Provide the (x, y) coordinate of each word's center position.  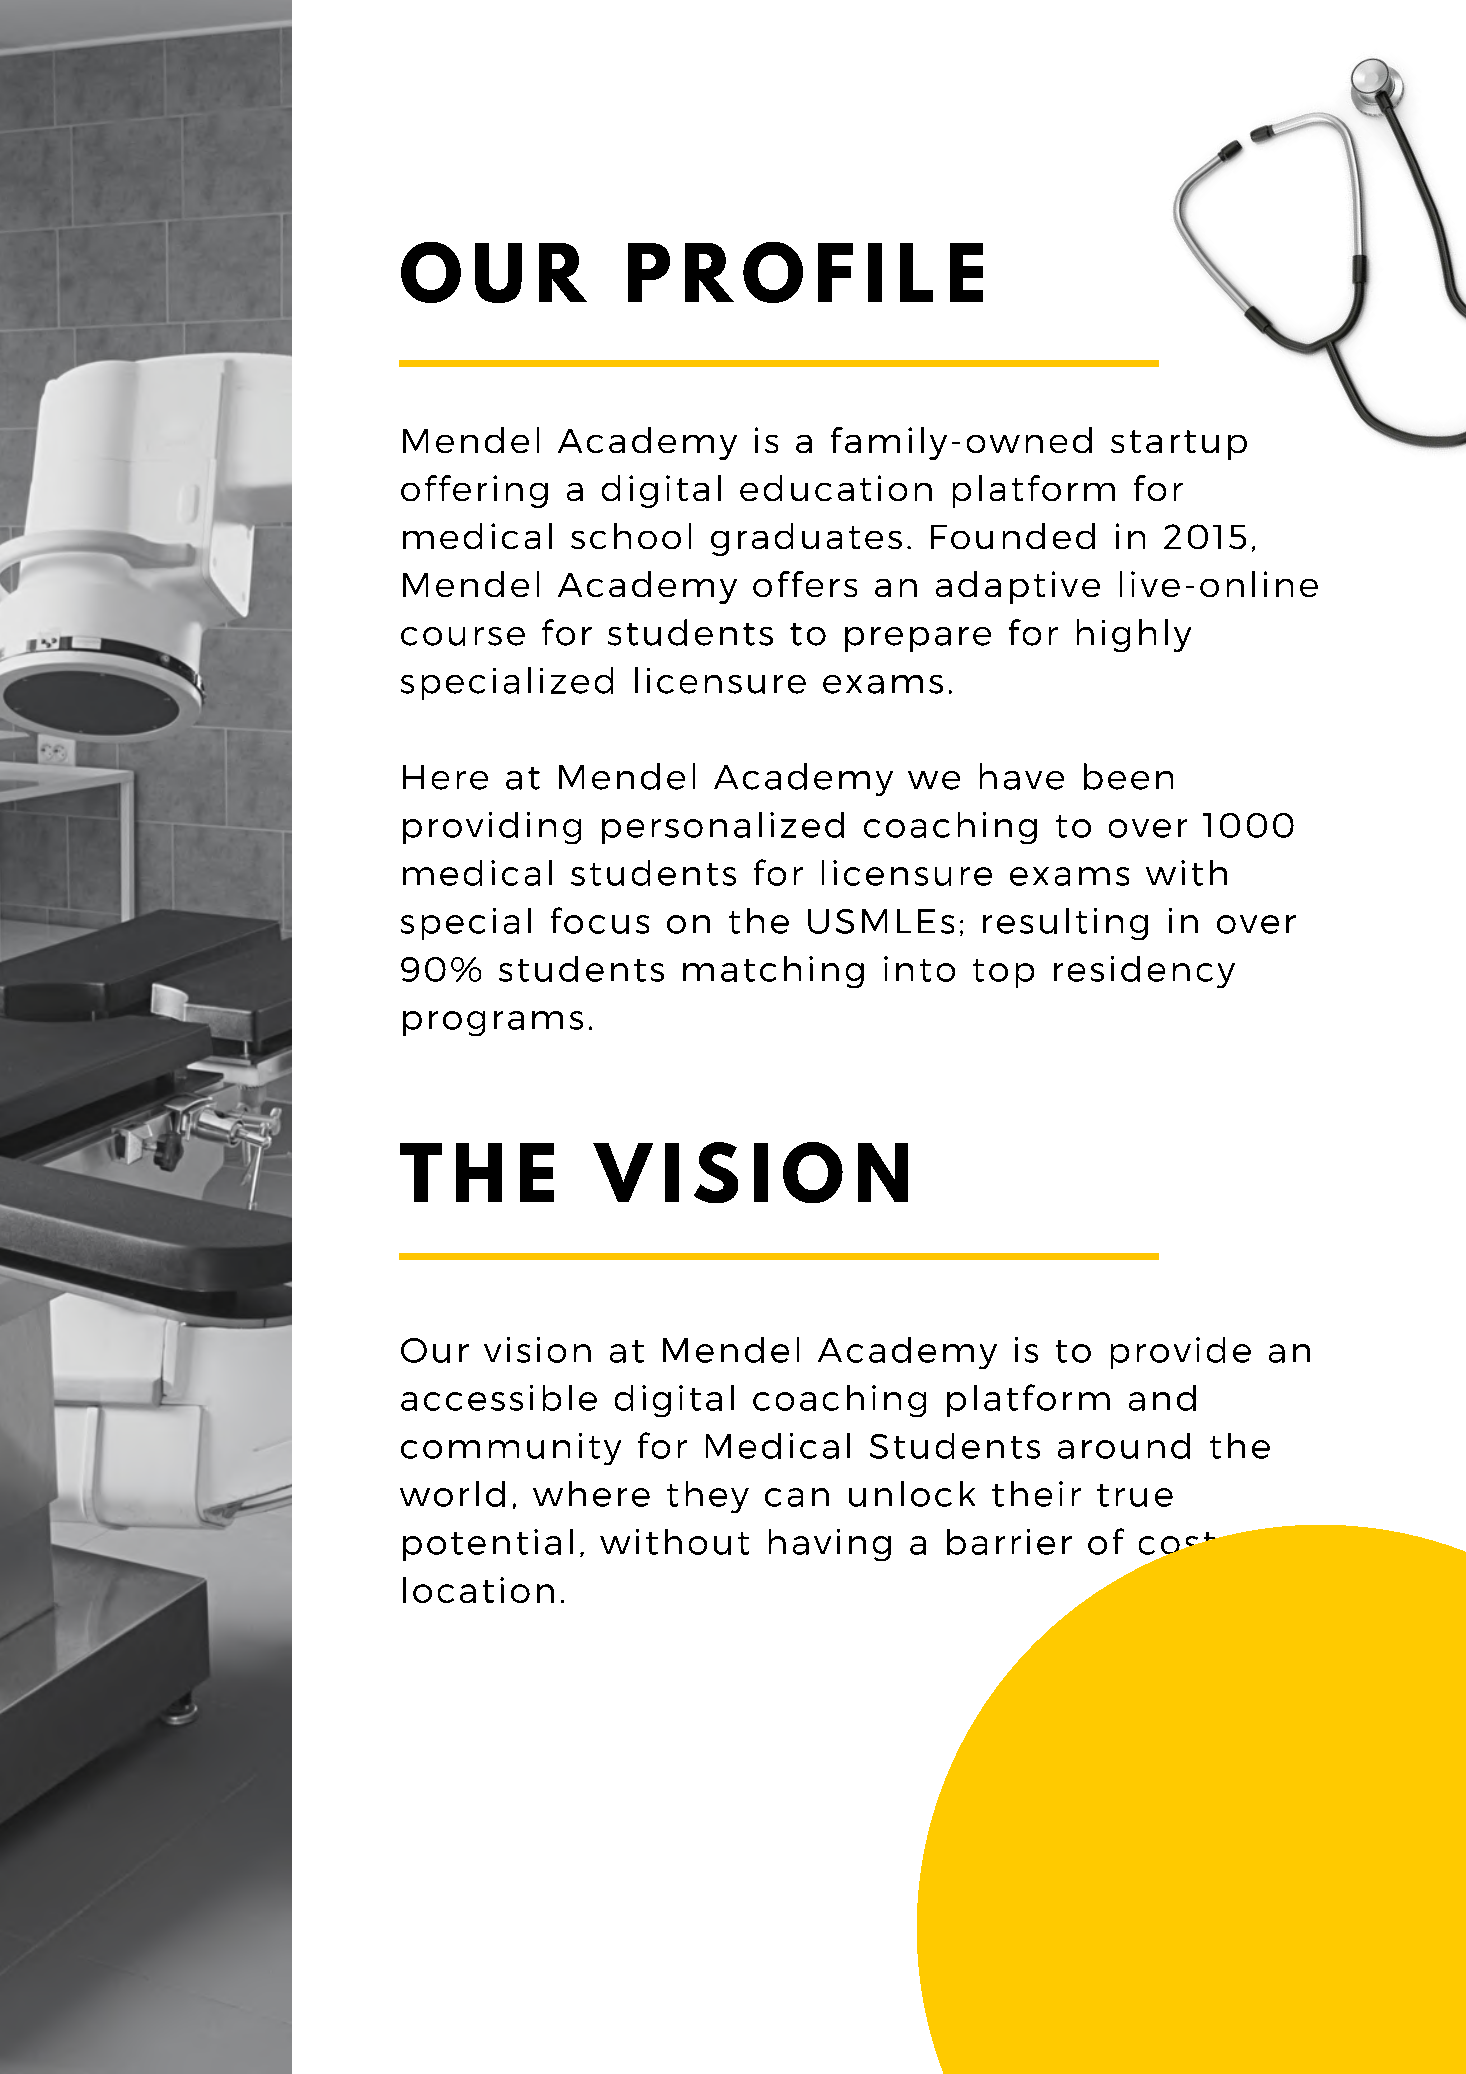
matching (773, 972)
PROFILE (805, 272)
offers (805, 584)
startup (1179, 445)
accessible (499, 1398)
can (797, 1497)
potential (488, 1545)
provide (1181, 1353)
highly (1134, 635)
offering (474, 491)
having (830, 1545)
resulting (1065, 924)
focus (600, 920)
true (1135, 1495)
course (463, 636)
